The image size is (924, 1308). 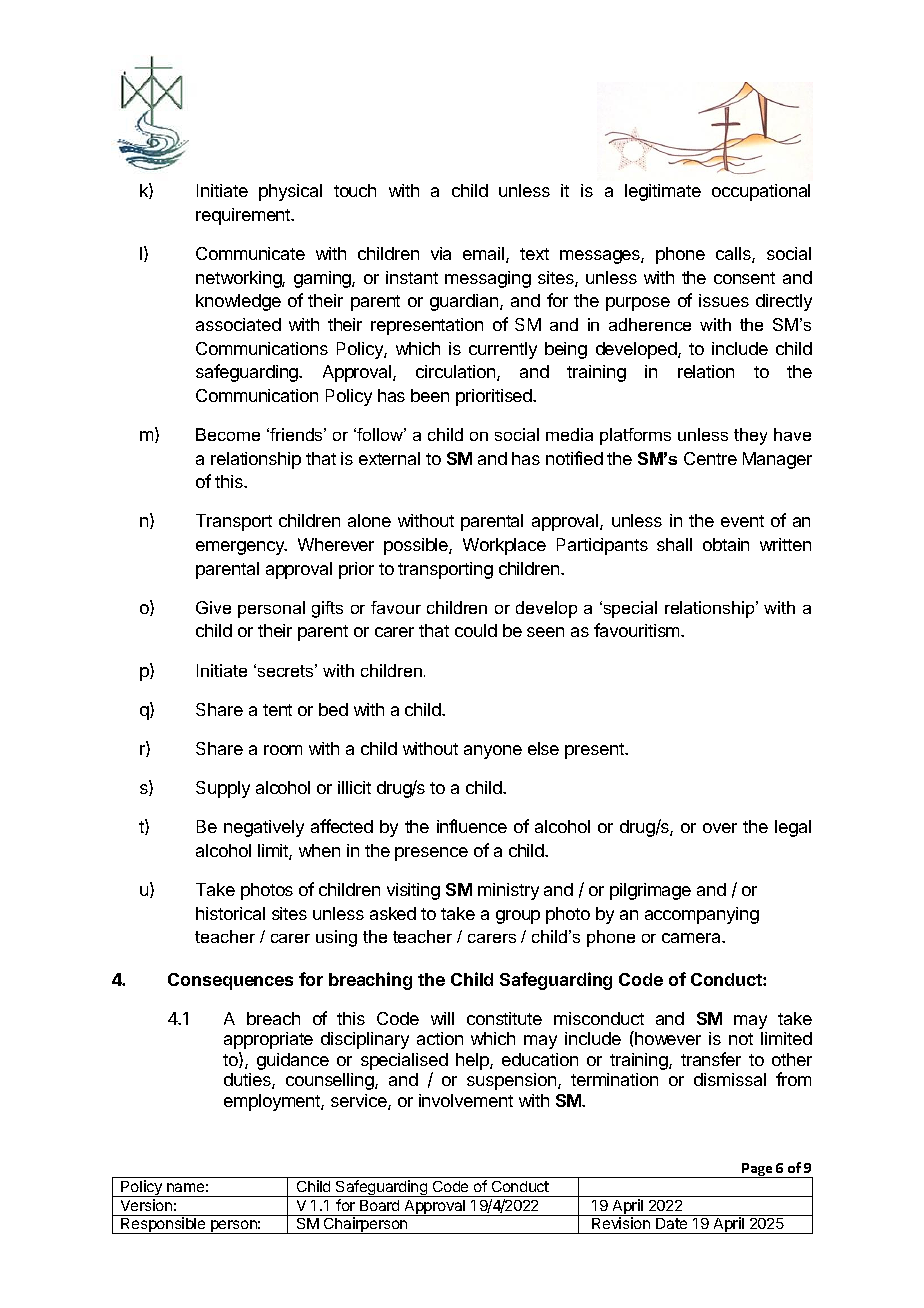 I want to click on camera, so click(x=693, y=938).
